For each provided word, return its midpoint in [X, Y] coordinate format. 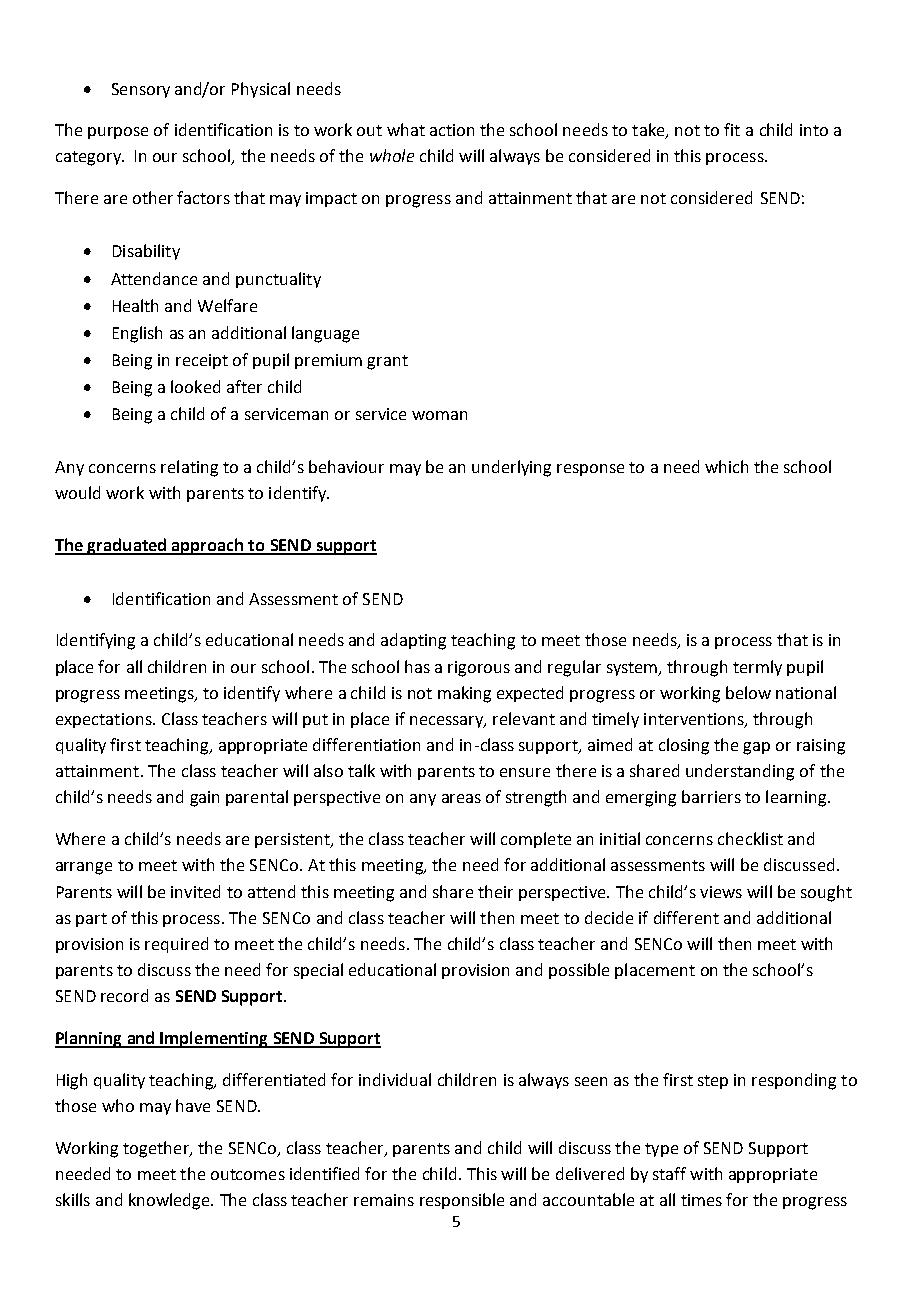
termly [757, 668]
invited [195, 891]
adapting [413, 641]
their [495, 891]
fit [732, 129]
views [721, 892]
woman [439, 415]
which [726, 466]
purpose [118, 133]
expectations [105, 720]
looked [195, 386]
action [452, 130]
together [157, 1149]
